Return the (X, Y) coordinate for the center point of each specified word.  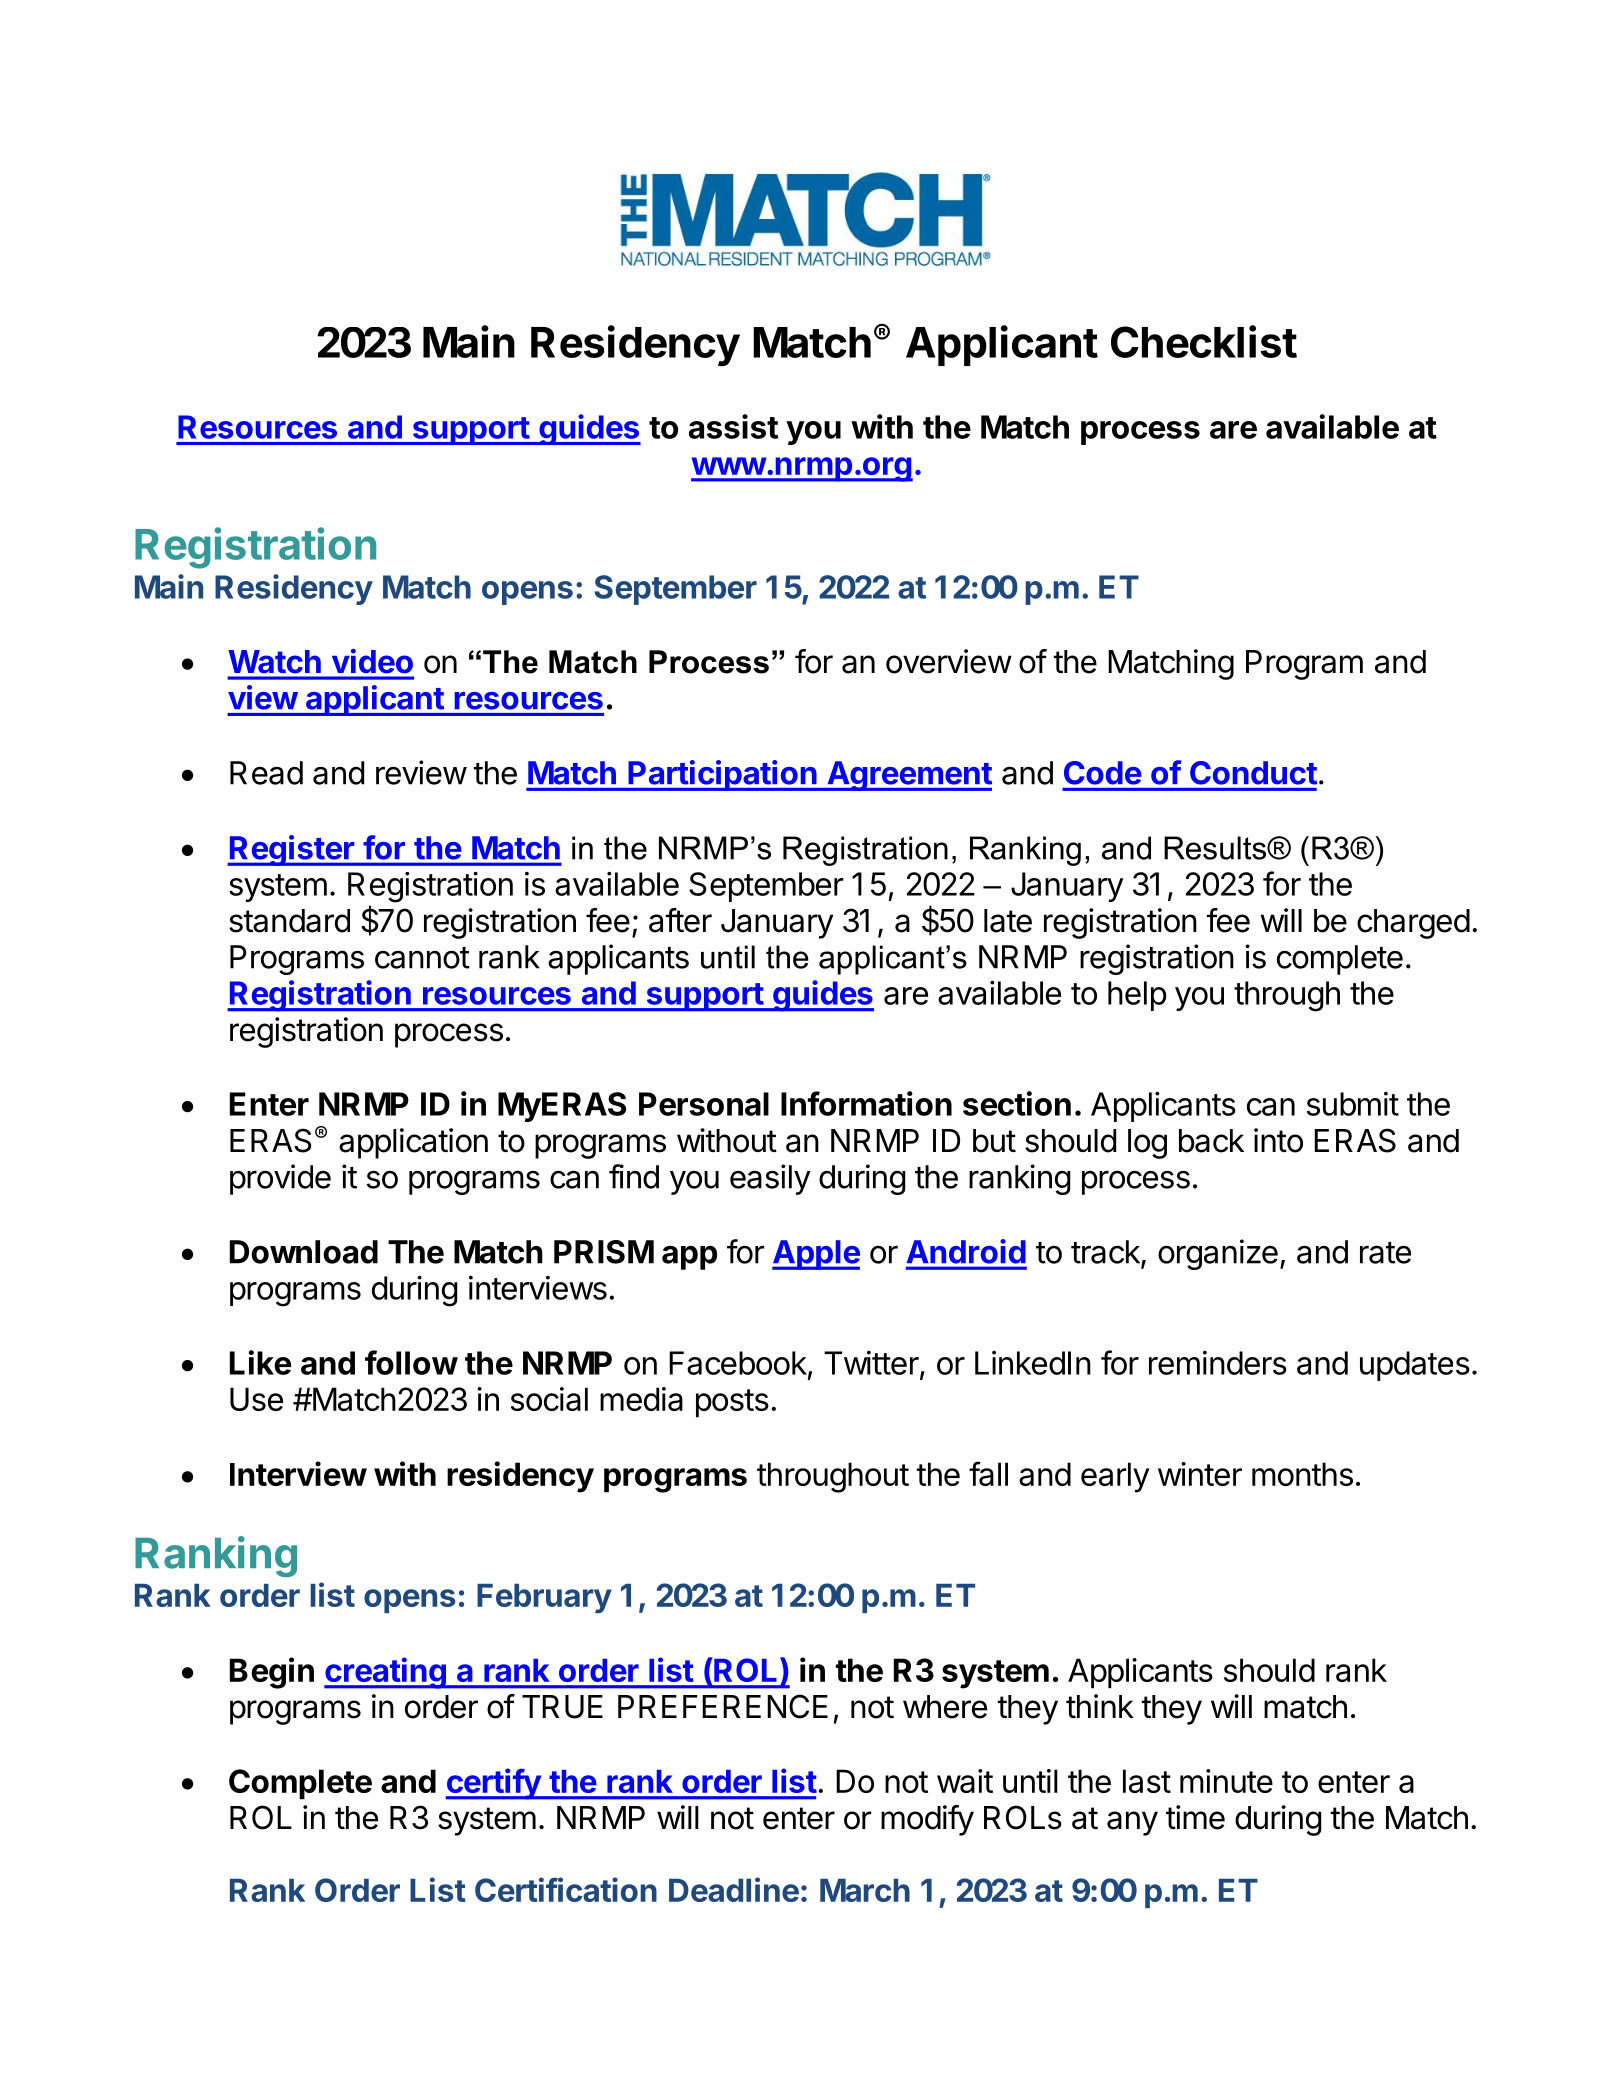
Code (1103, 773)
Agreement (908, 776)
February (544, 1599)
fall (988, 1473)
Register (292, 850)
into (1278, 1140)
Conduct (1253, 773)
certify (494, 1784)
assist (733, 426)
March (865, 1890)
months (1302, 1474)
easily (770, 1179)
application (413, 1143)
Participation (722, 775)
